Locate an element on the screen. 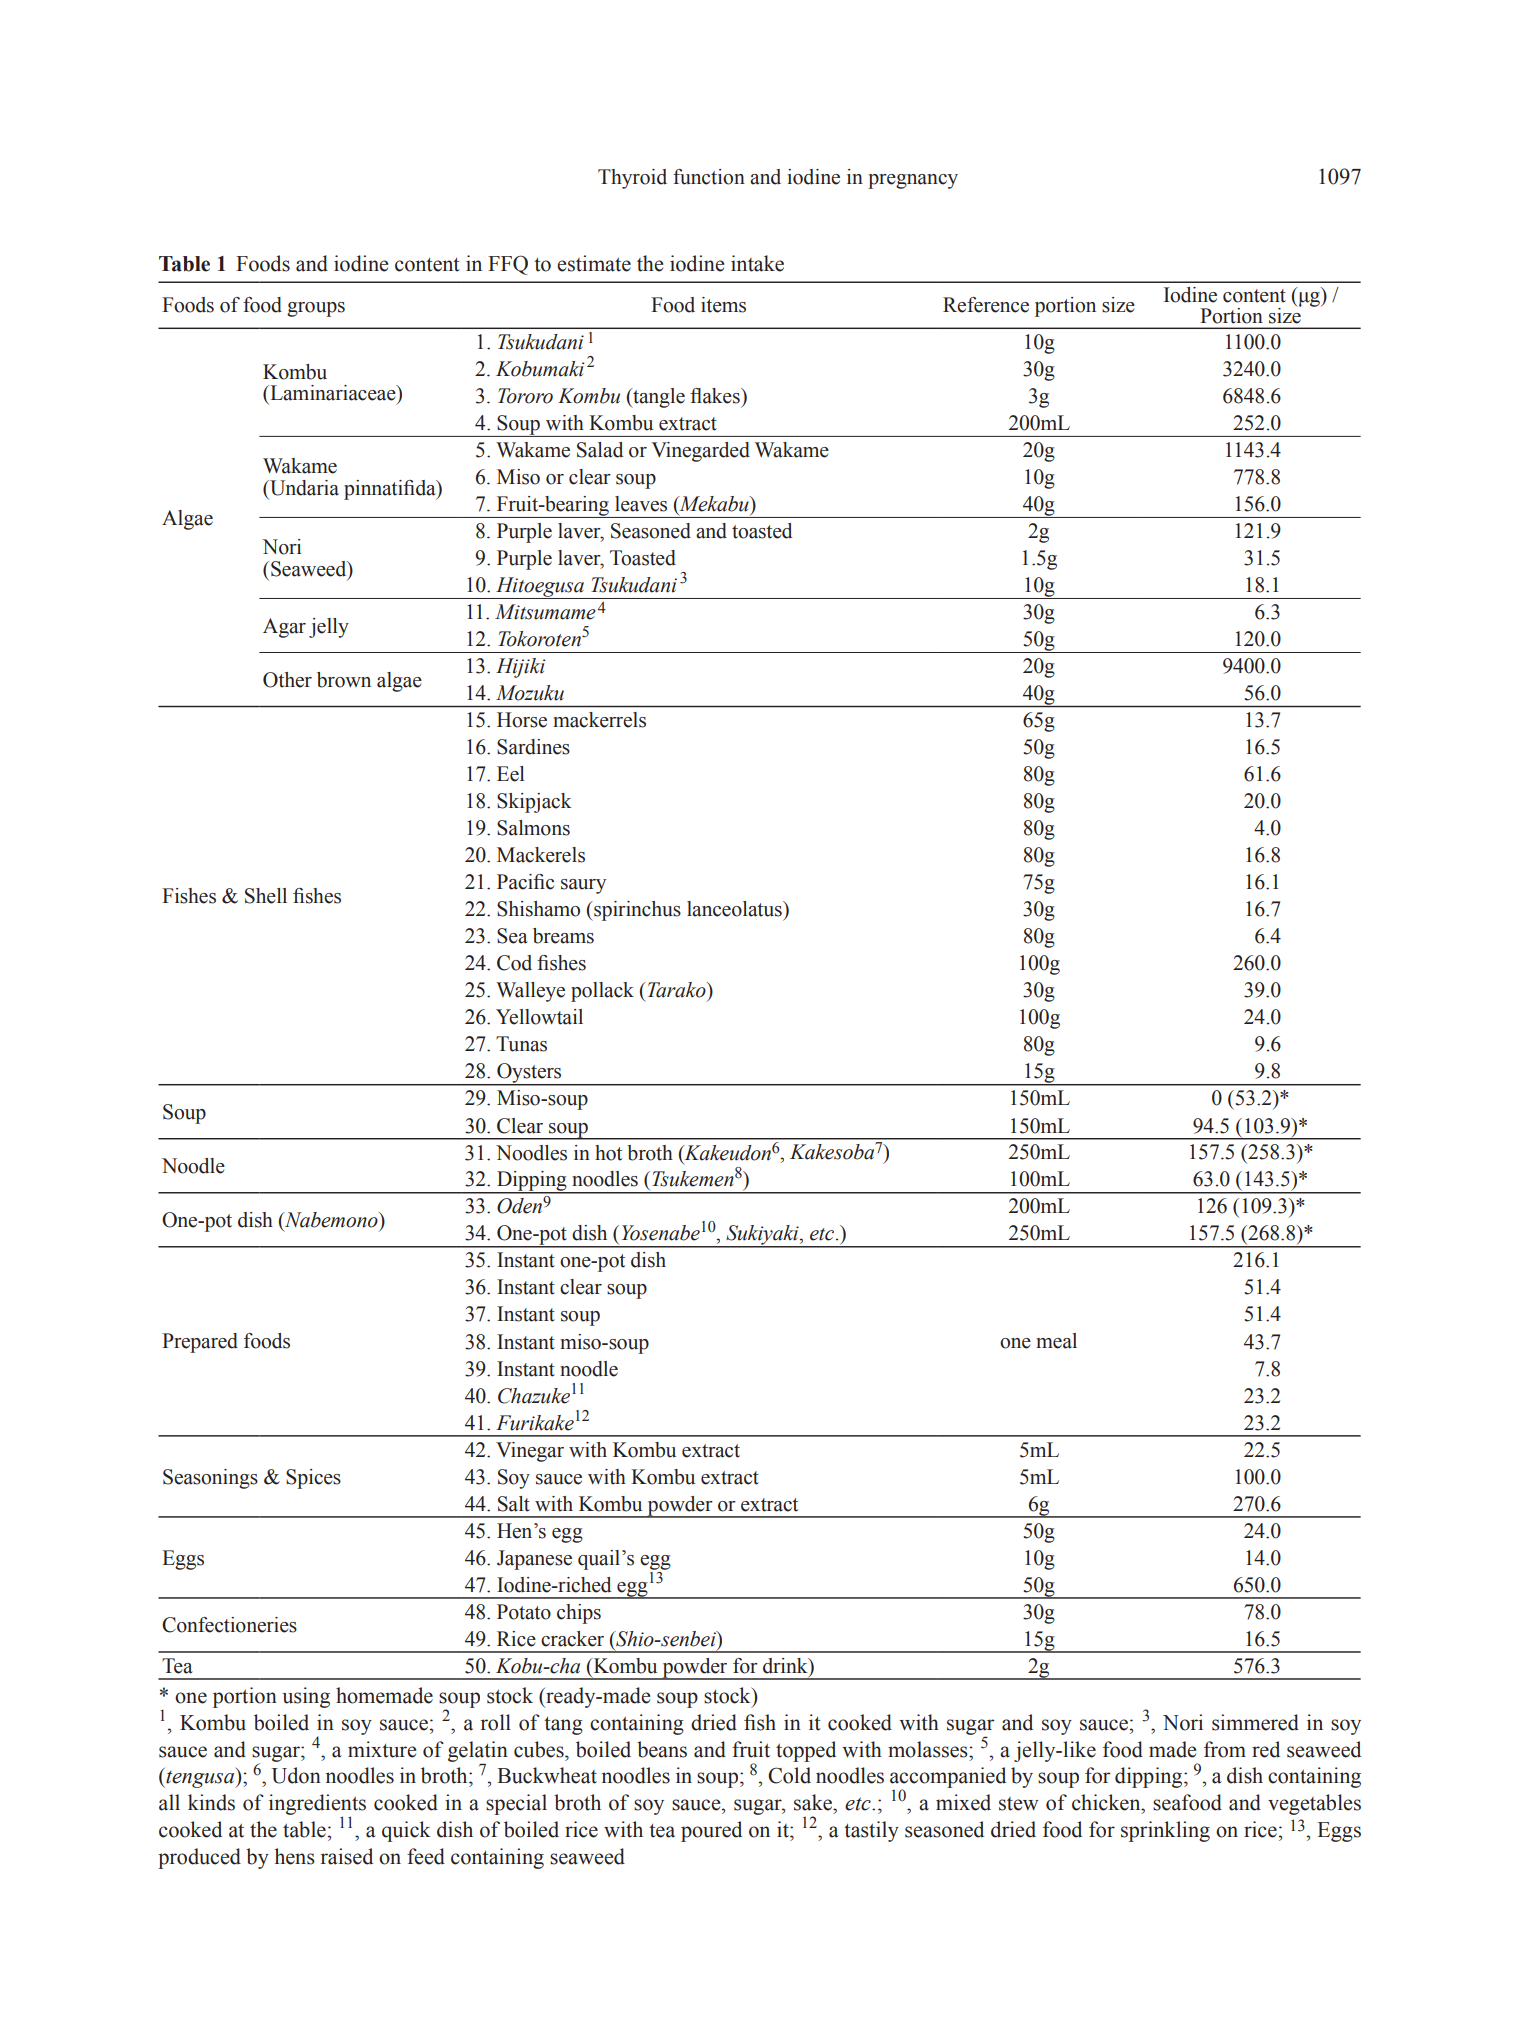 The width and height of the screenshot is (1513, 2017). meal is located at coordinates (1056, 1341).
